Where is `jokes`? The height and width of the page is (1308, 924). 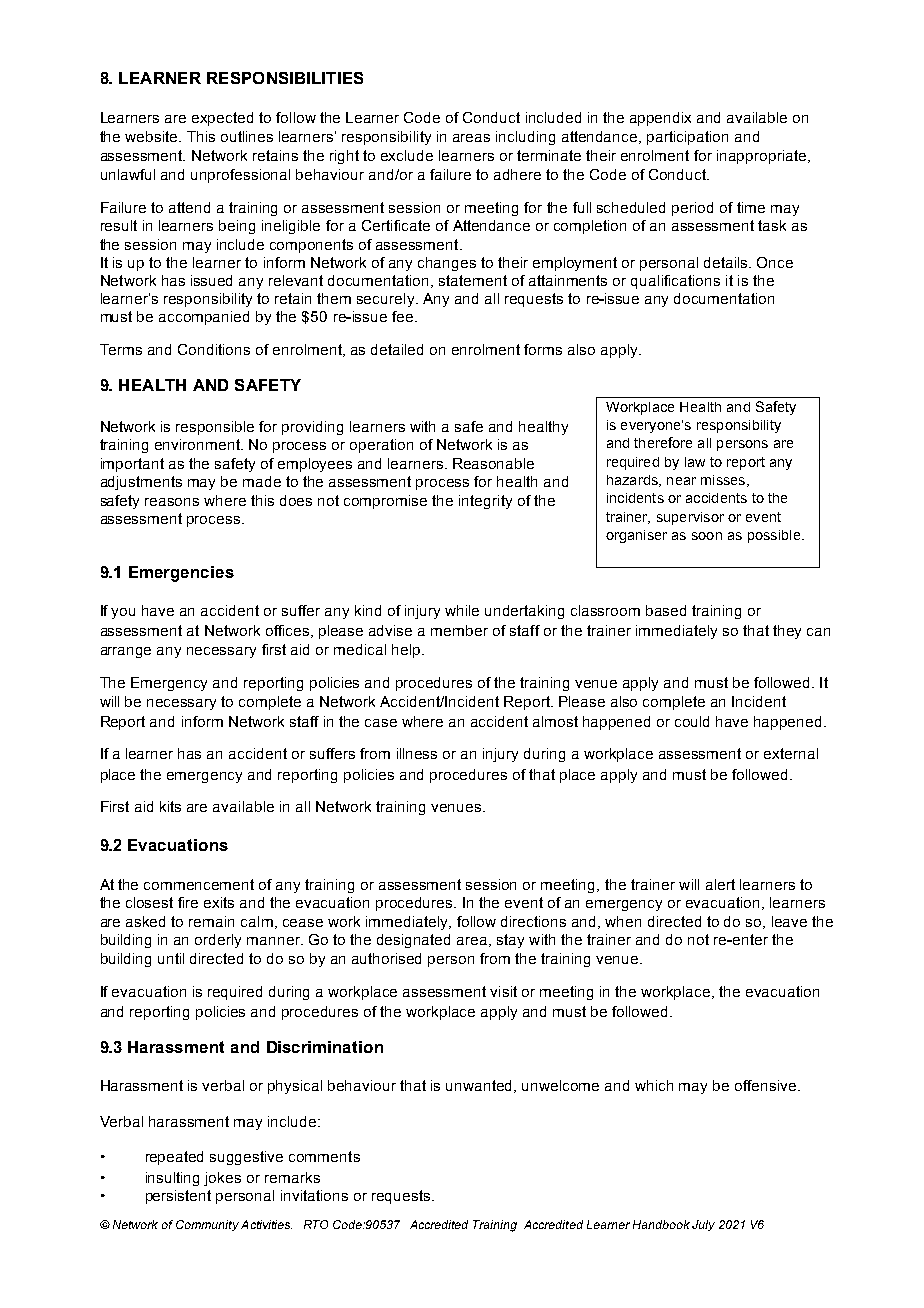
jokes is located at coordinates (222, 1179).
